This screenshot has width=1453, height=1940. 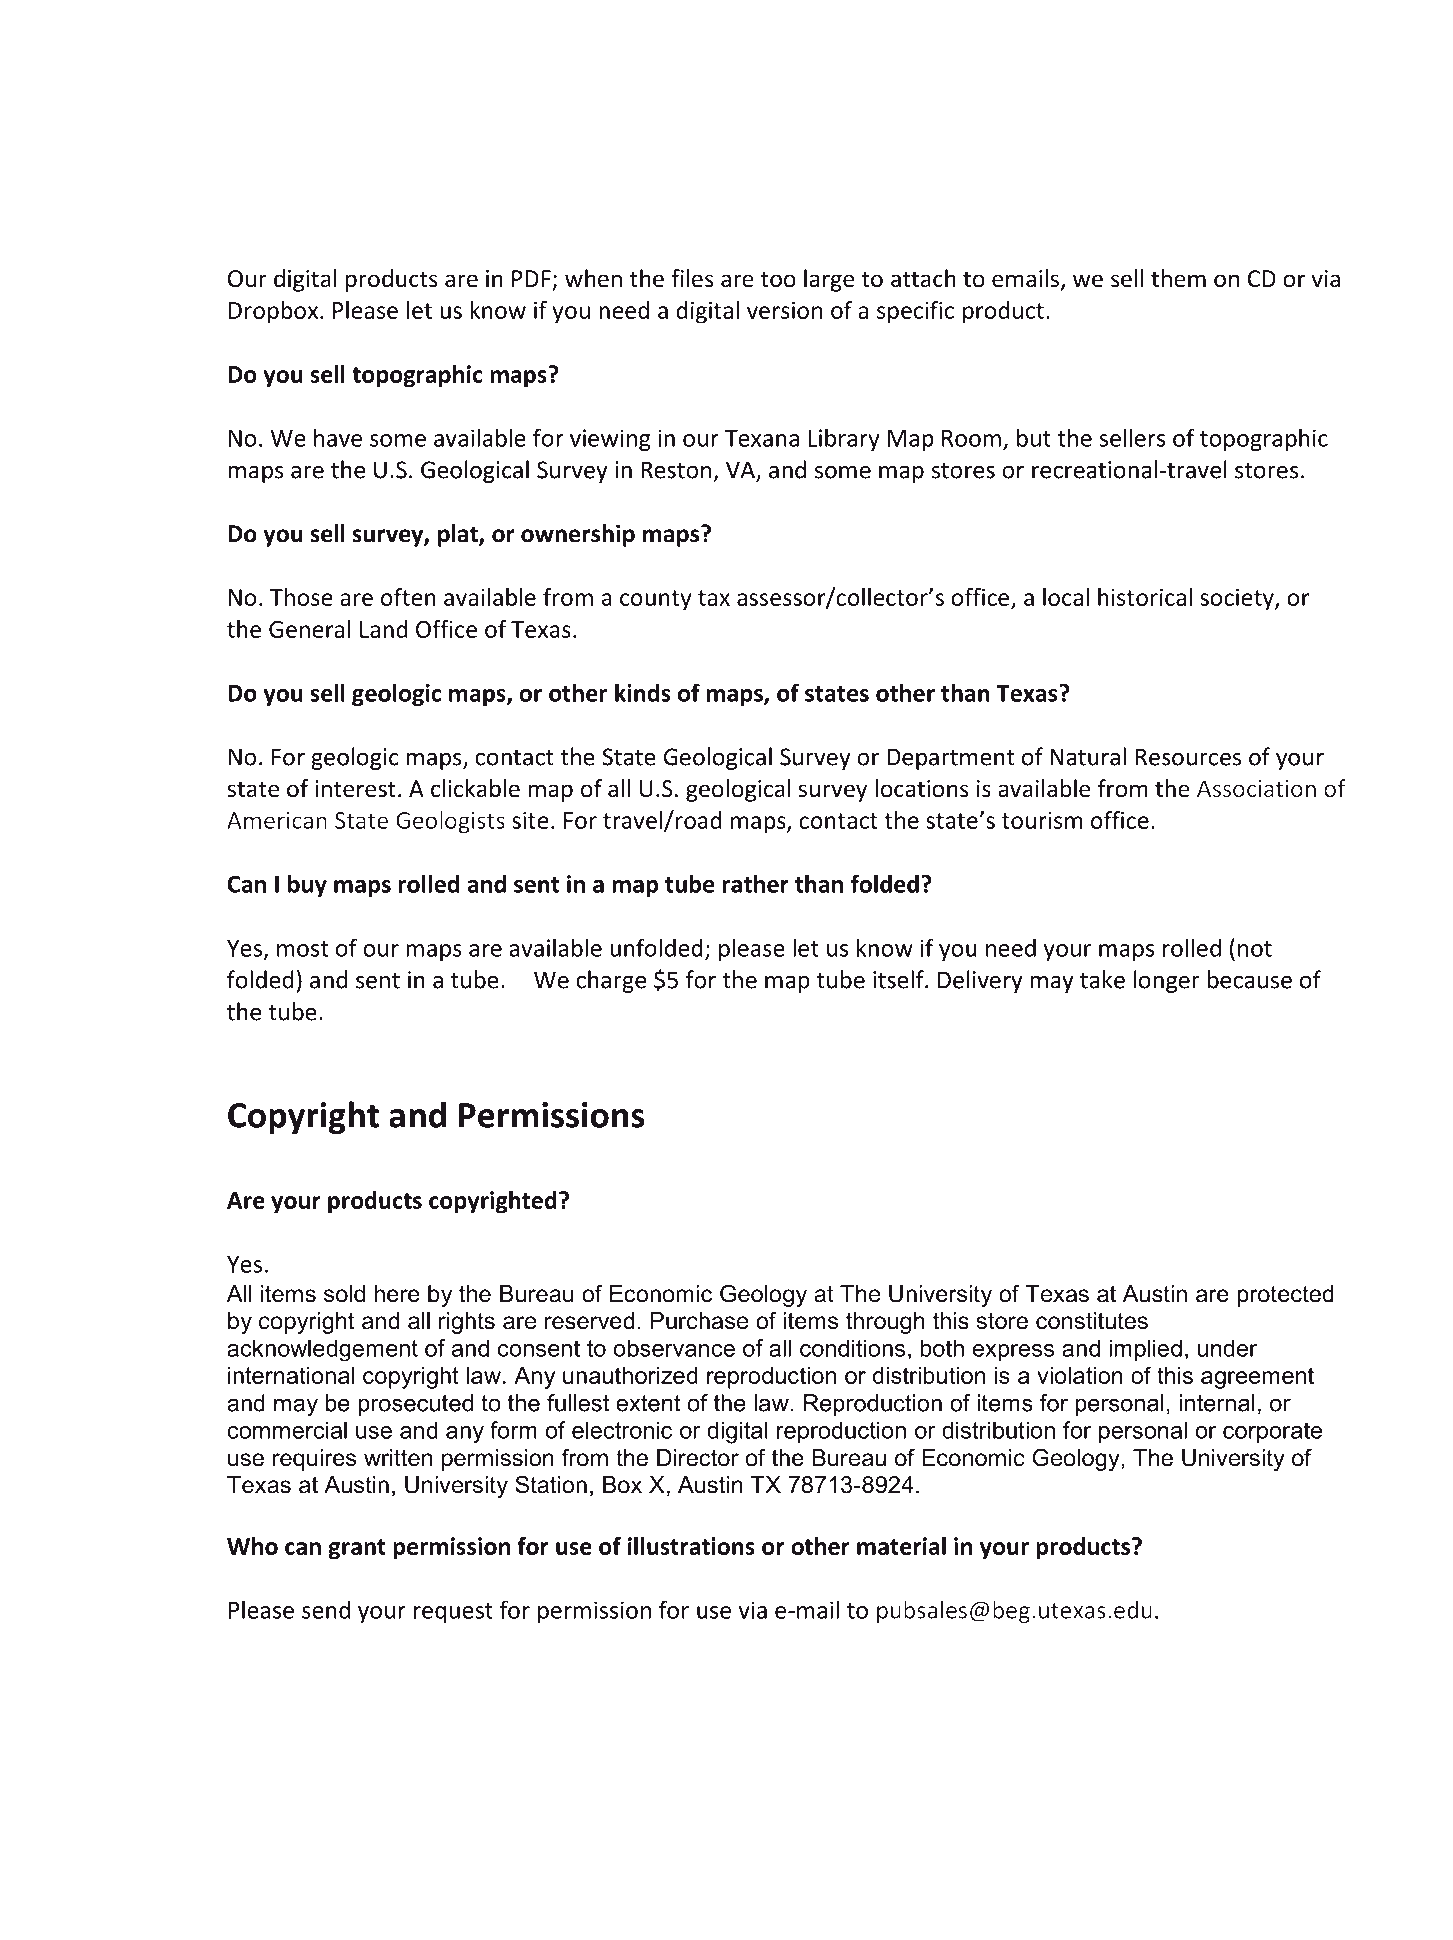 I want to click on most, so click(x=302, y=949).
